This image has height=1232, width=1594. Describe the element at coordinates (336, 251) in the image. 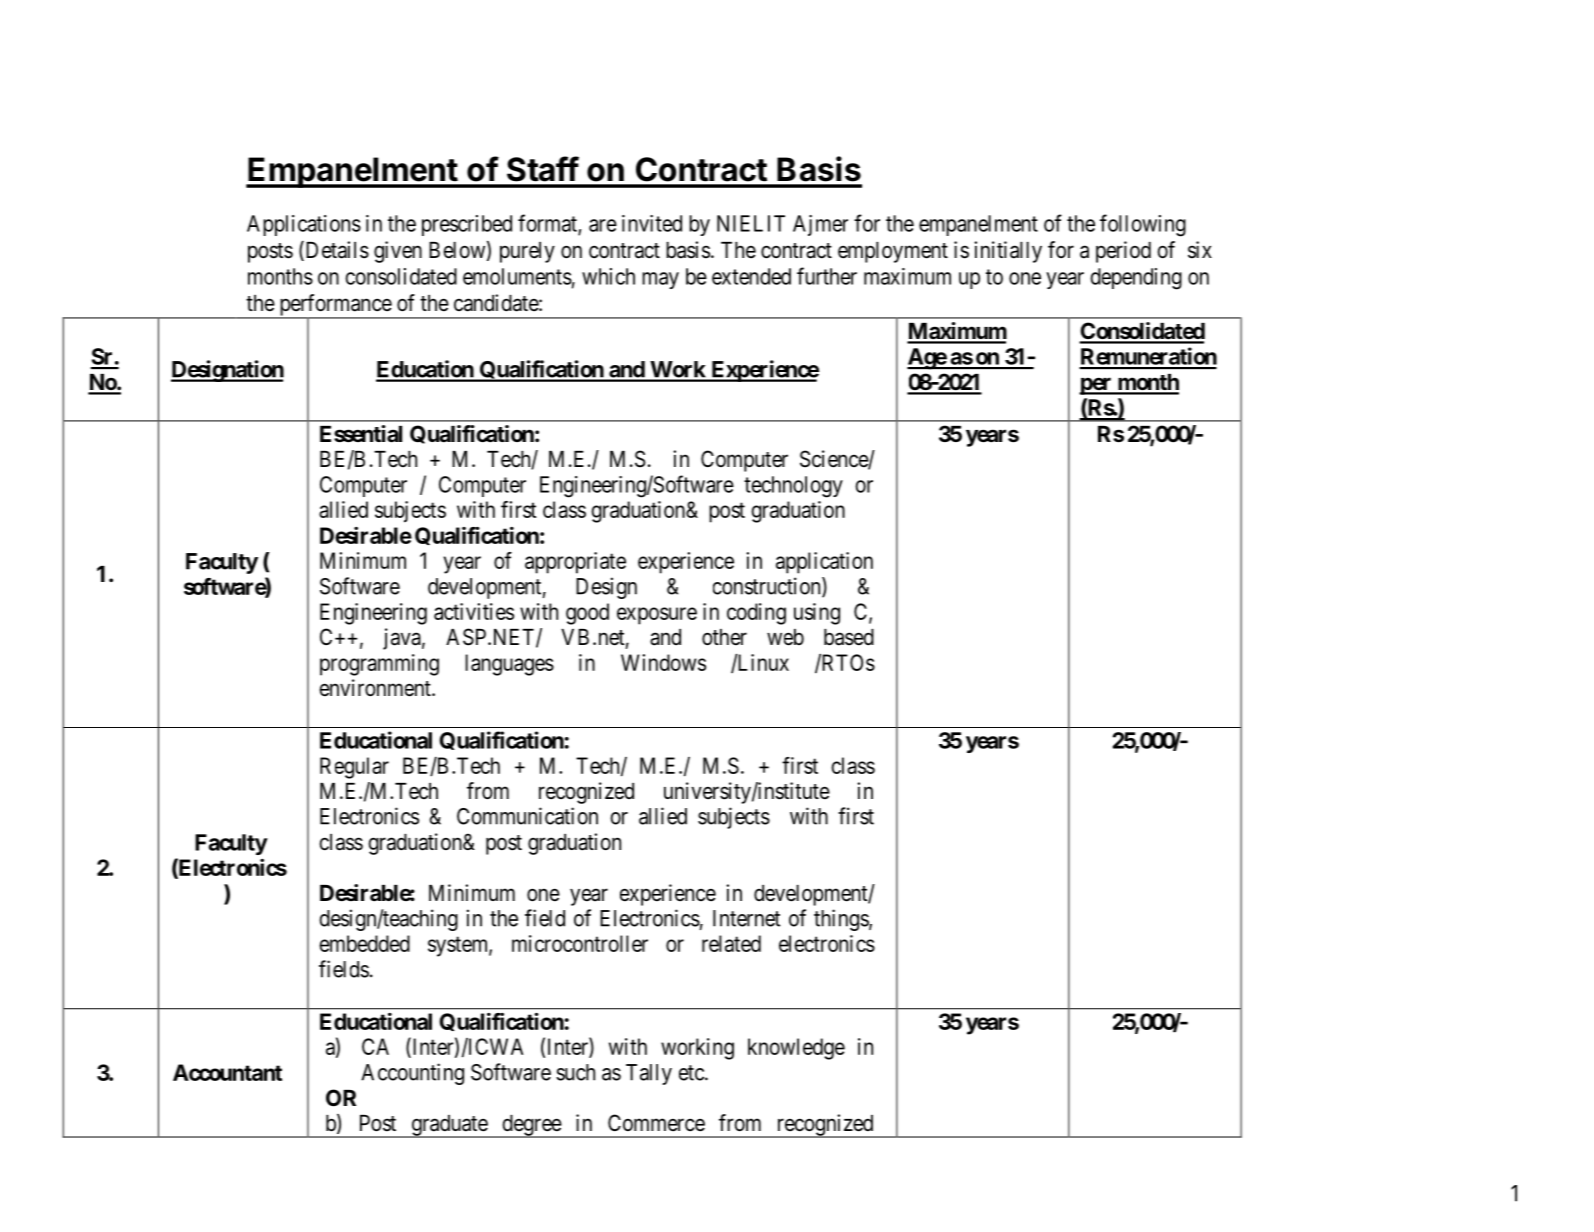

I see `Details` at that location.
